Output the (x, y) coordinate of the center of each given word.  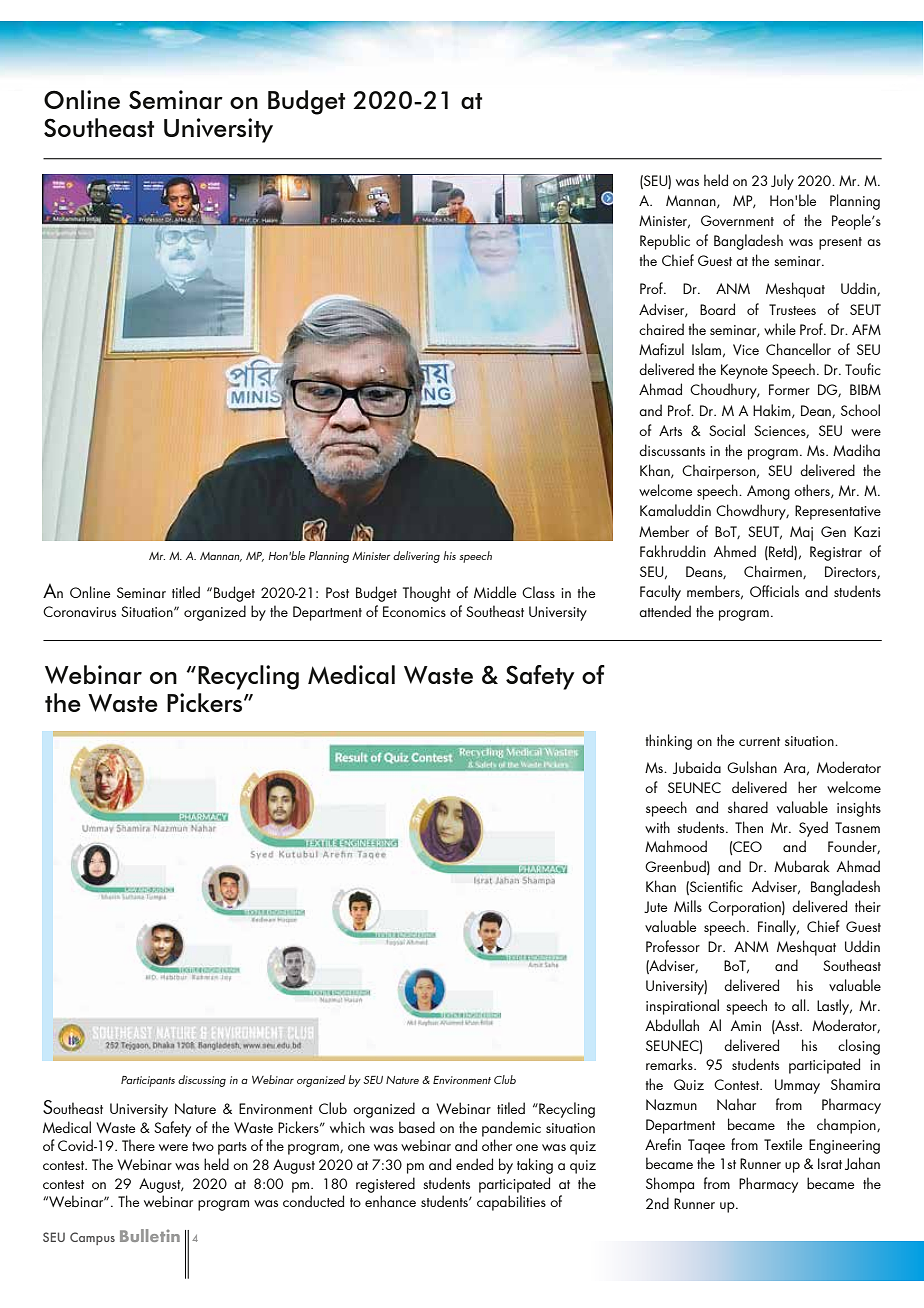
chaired (661, 329)
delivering (416, 557)
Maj (801, 533)
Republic (665, 242)
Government (737, 220)
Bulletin (150, 1235)
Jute (655, 907)
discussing (202, 1081)
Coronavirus (79, 611)
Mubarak (802, 866)
